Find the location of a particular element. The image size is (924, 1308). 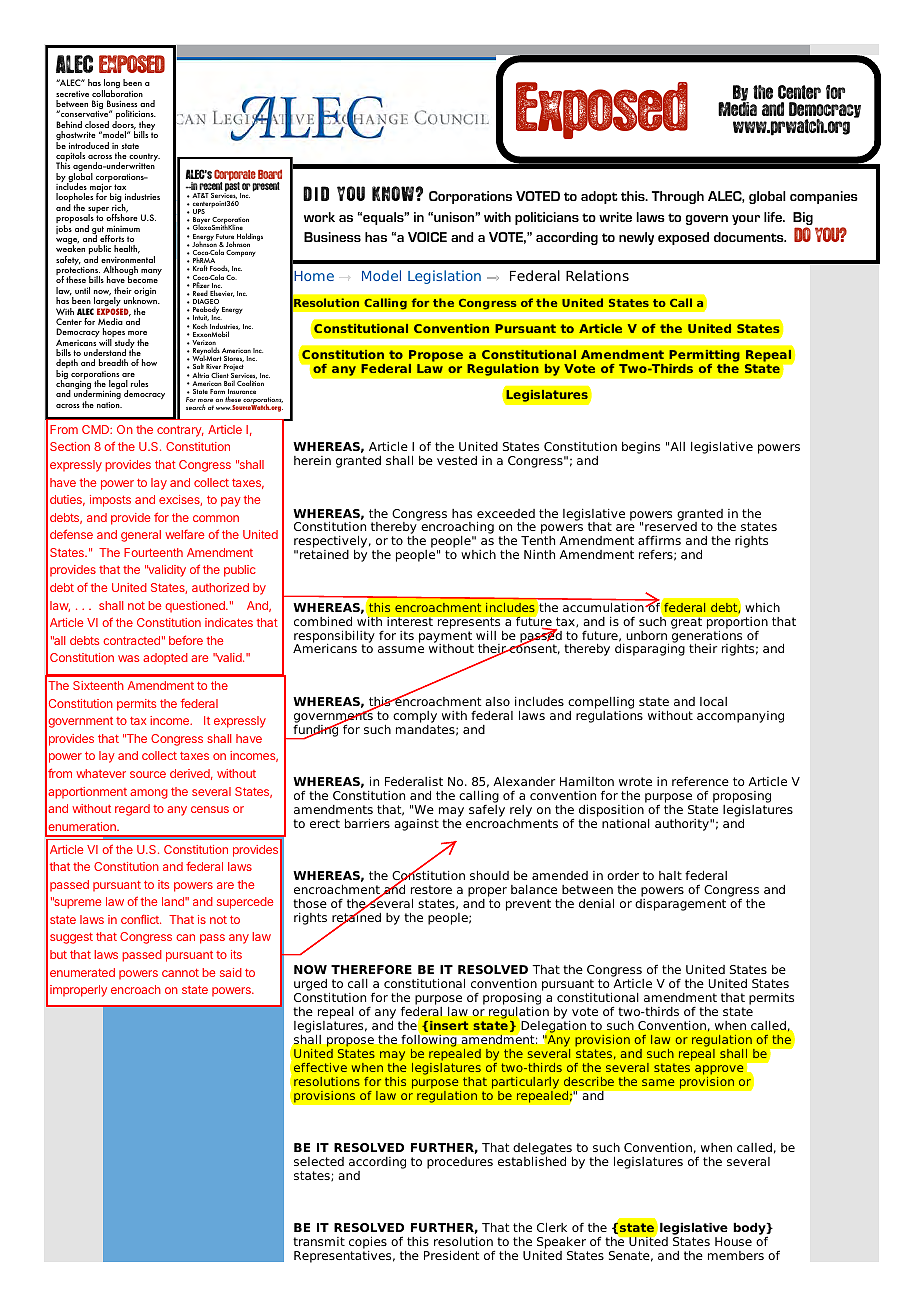

prevent is located at coordinates (528, 905).
